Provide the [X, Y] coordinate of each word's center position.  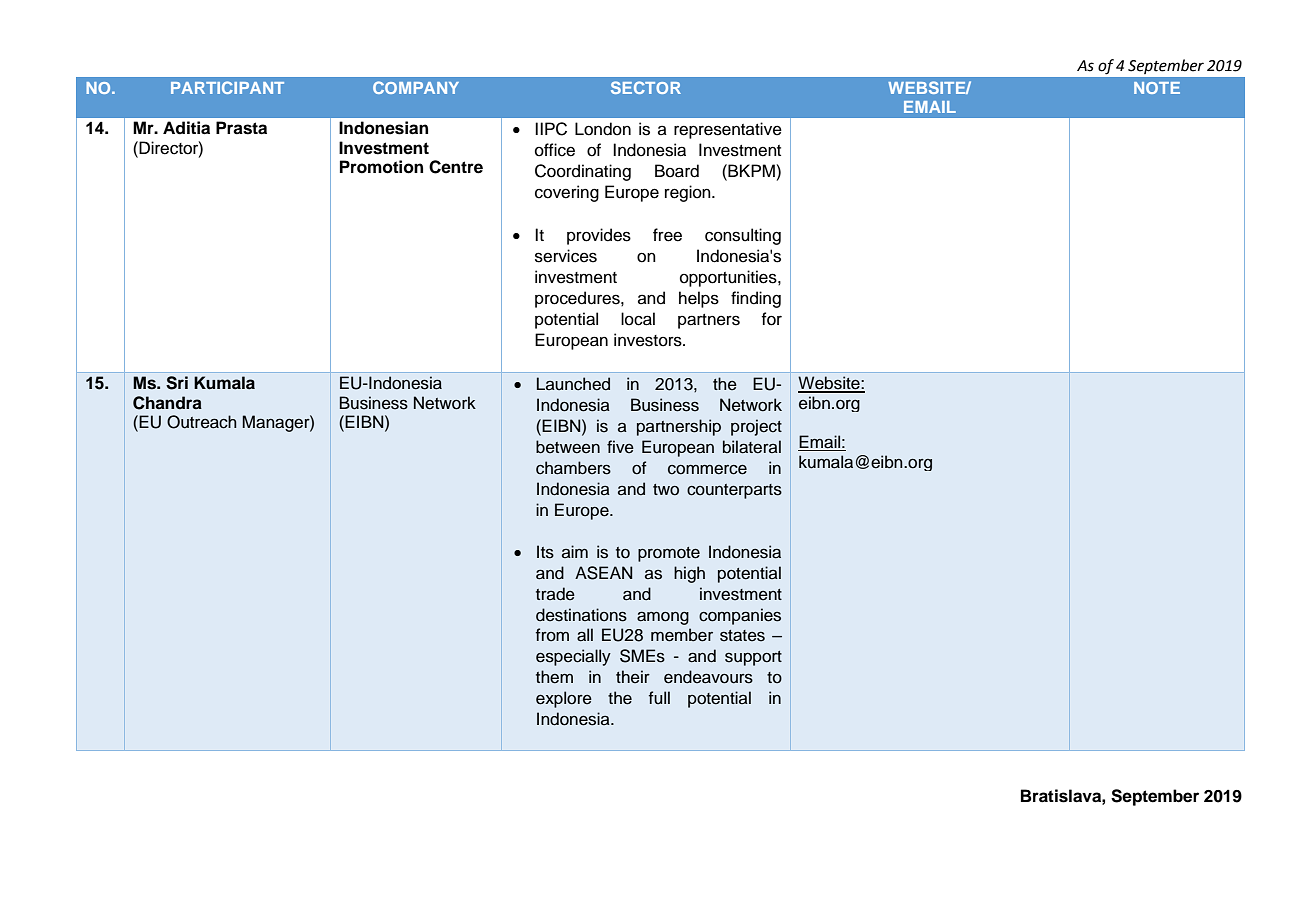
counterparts [734, 491]
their [633, 677]
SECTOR [646, 87]
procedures [578, 299]
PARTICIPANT [227, 87]
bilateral [752, 447]
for [772, 319]
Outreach [202, 422]
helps [699, 299]
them [554, 677]
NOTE [1157, 88]
